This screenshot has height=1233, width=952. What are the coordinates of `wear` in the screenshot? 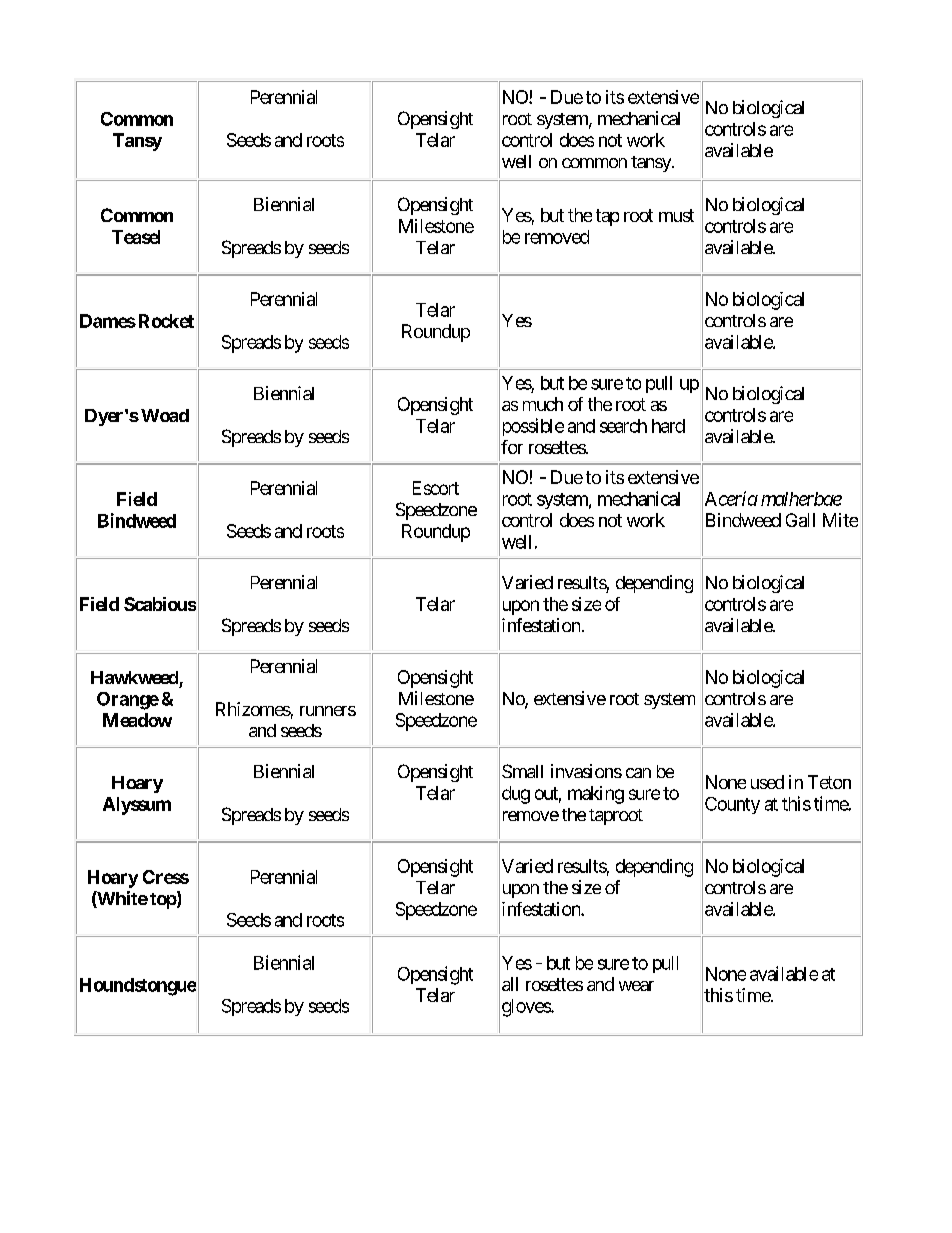 It's located at (636, 986).
